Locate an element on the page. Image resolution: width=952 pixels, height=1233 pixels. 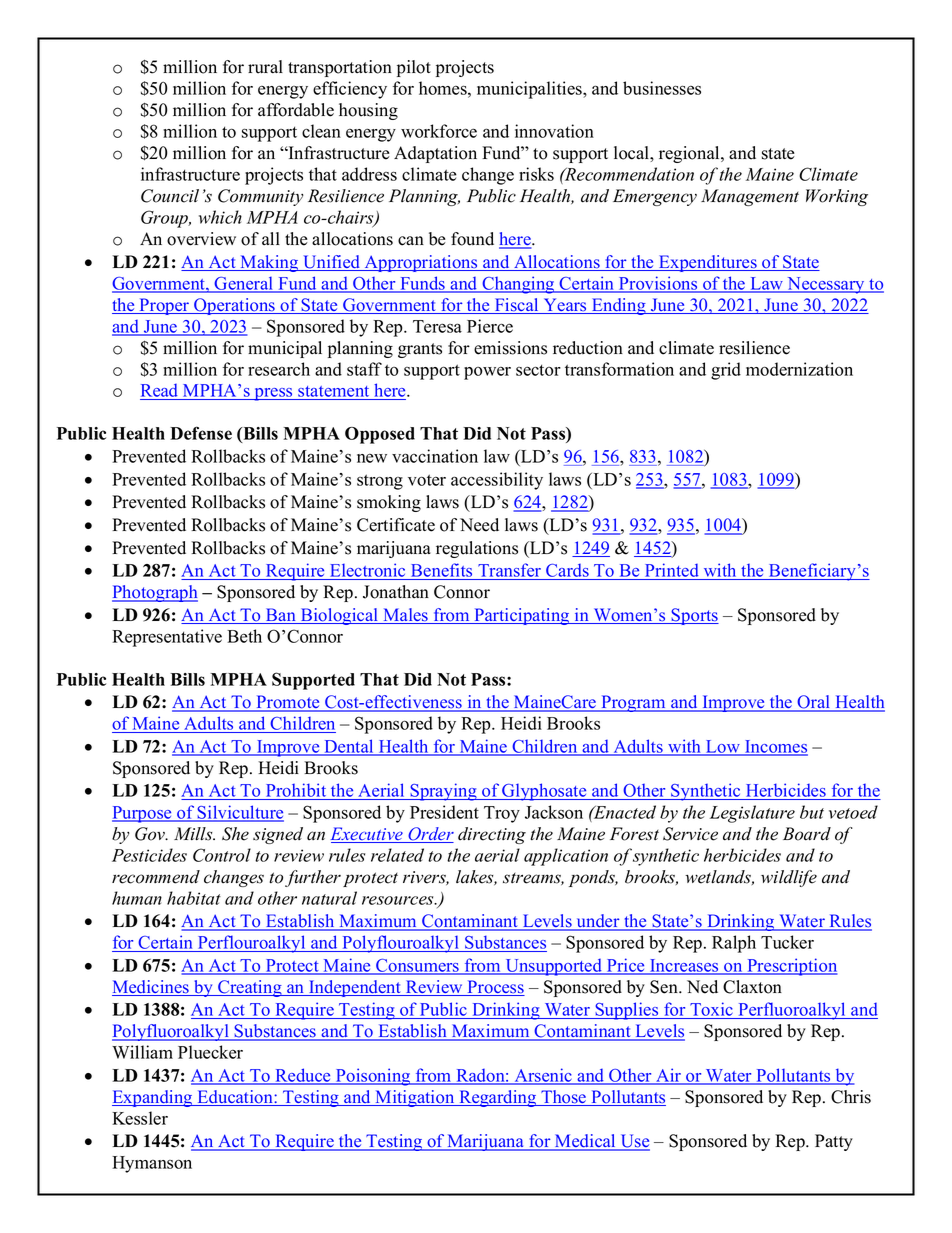
research is located at coordinates (279, 369).
